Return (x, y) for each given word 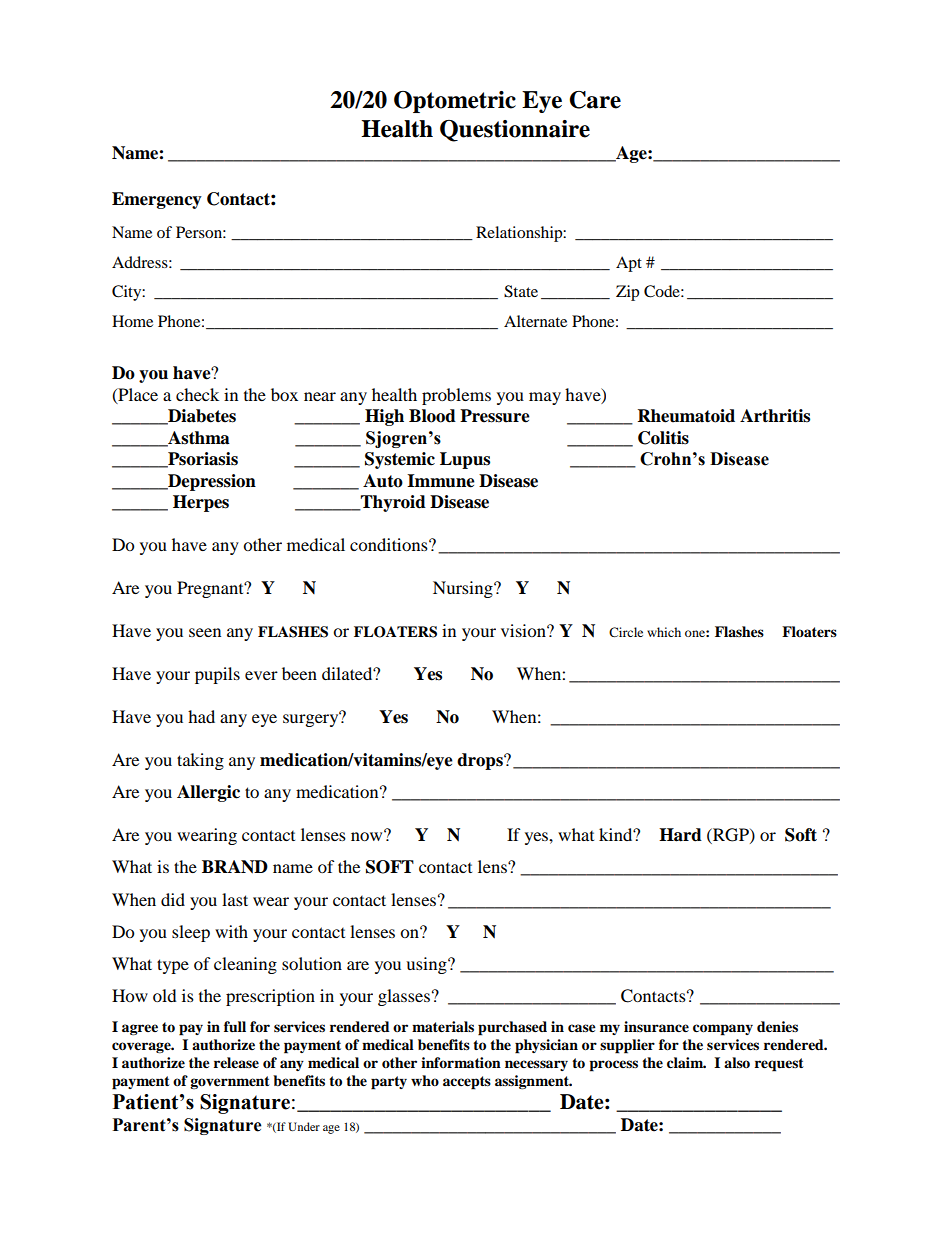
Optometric (455, 102)
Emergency (157, 200)
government (230, 1082)
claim (686, 1062)
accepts (467, 1083)
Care (595, 100)
